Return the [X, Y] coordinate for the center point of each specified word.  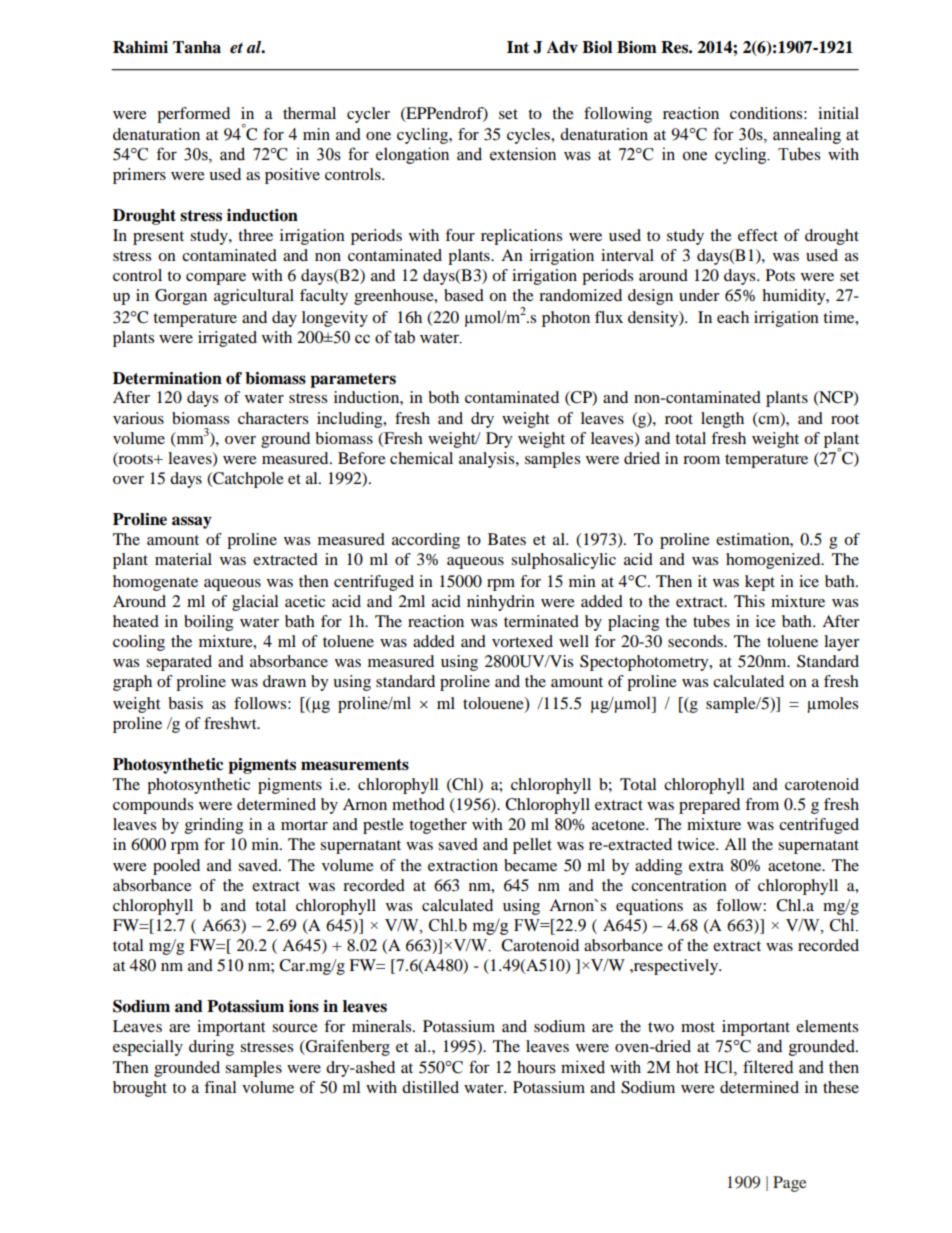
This [749, 601]
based [464, 295]
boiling [208, 623]
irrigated [227, 339]
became [530, 865]
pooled [176, 867]
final [220, 1087]
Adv [562, 47]
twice [697, 844]
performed [193, 115]
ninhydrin [501, 603]
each [733, 317]
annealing [807, 135]
